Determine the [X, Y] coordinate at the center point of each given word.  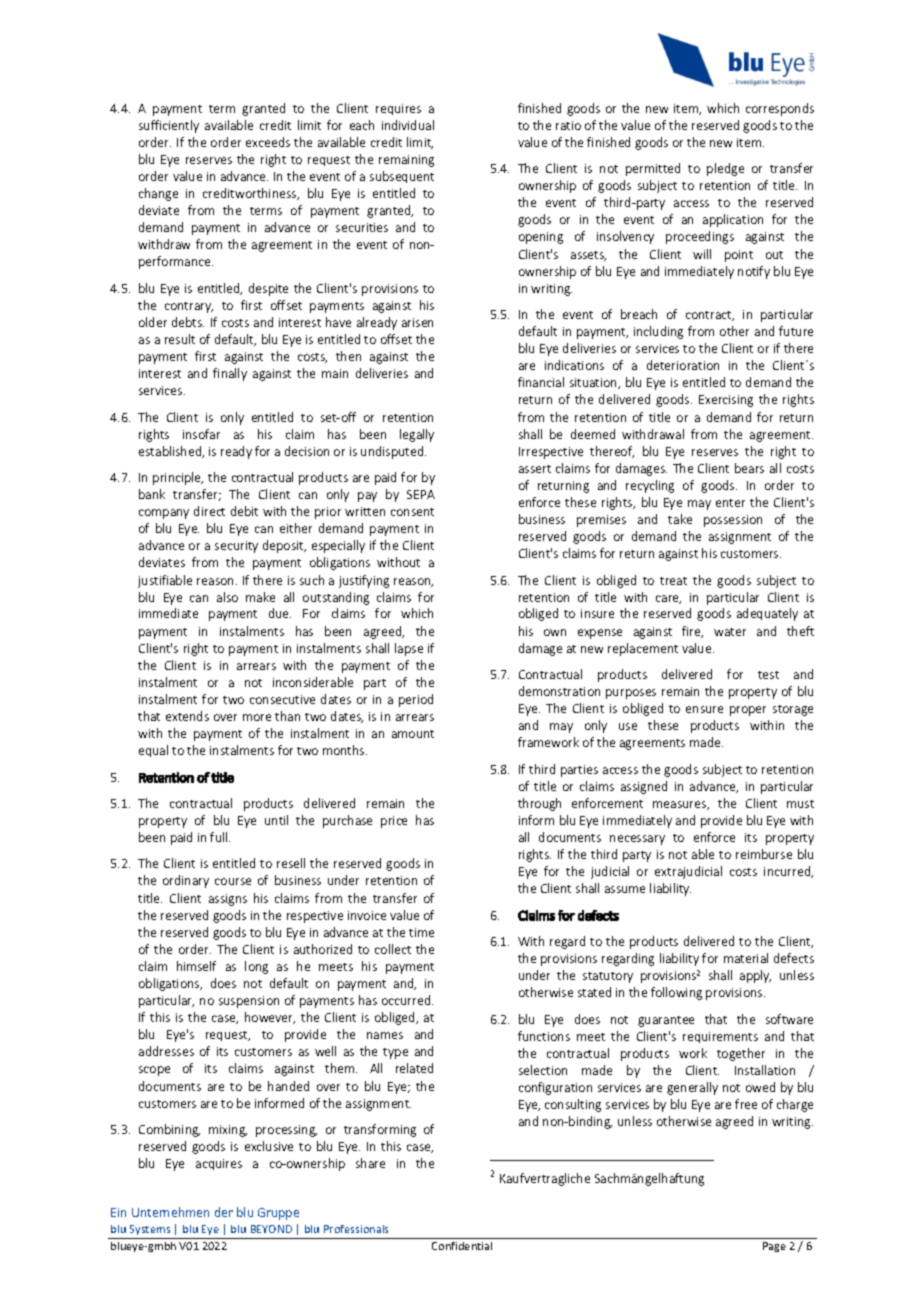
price [394, 822]
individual [408, 125]
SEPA [421, 494]
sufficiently [169, 126]
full [220, 837]
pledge [725, 169]
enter [730, 503]
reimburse [764, 854]
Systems [150, 1230]
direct [209, 511]
